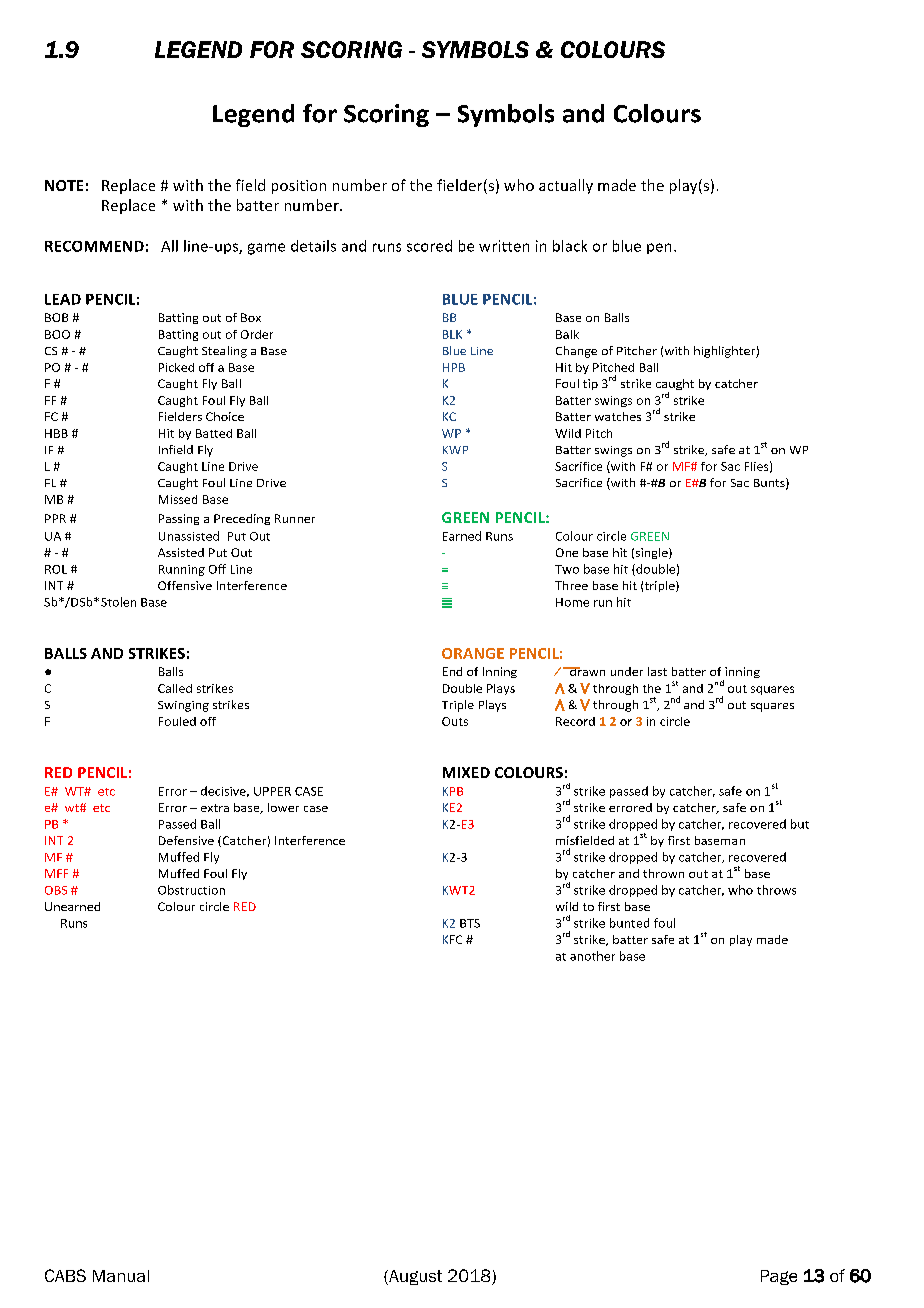 The width and height of the screenshot is (924, 1308). Describe the element at coordinates (295, 518) in the screenshot. I see `Runner` at that location.
